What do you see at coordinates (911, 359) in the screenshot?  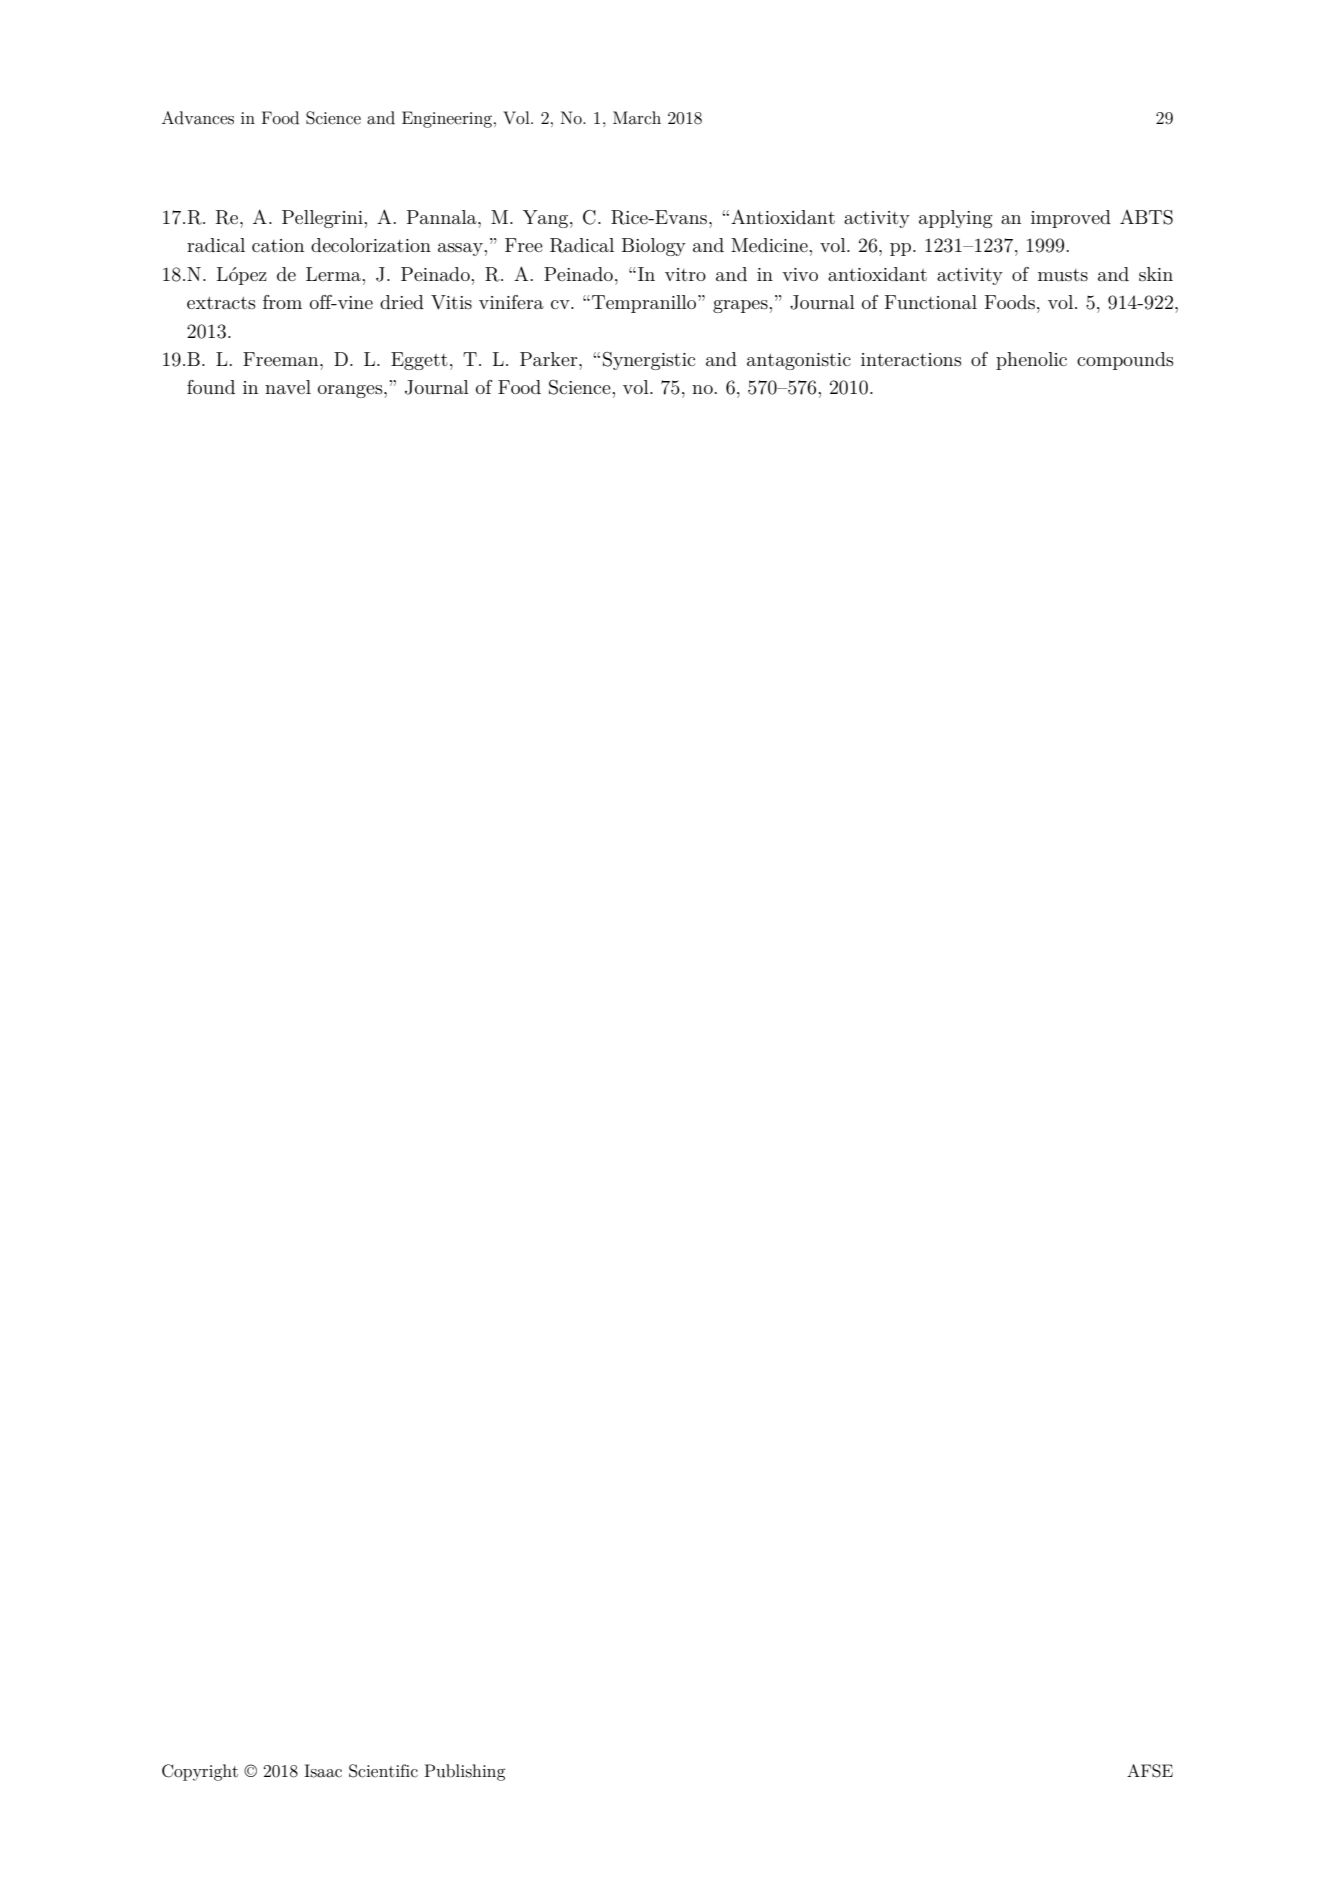 I see `interactions` at bounding box center [911, 359].
